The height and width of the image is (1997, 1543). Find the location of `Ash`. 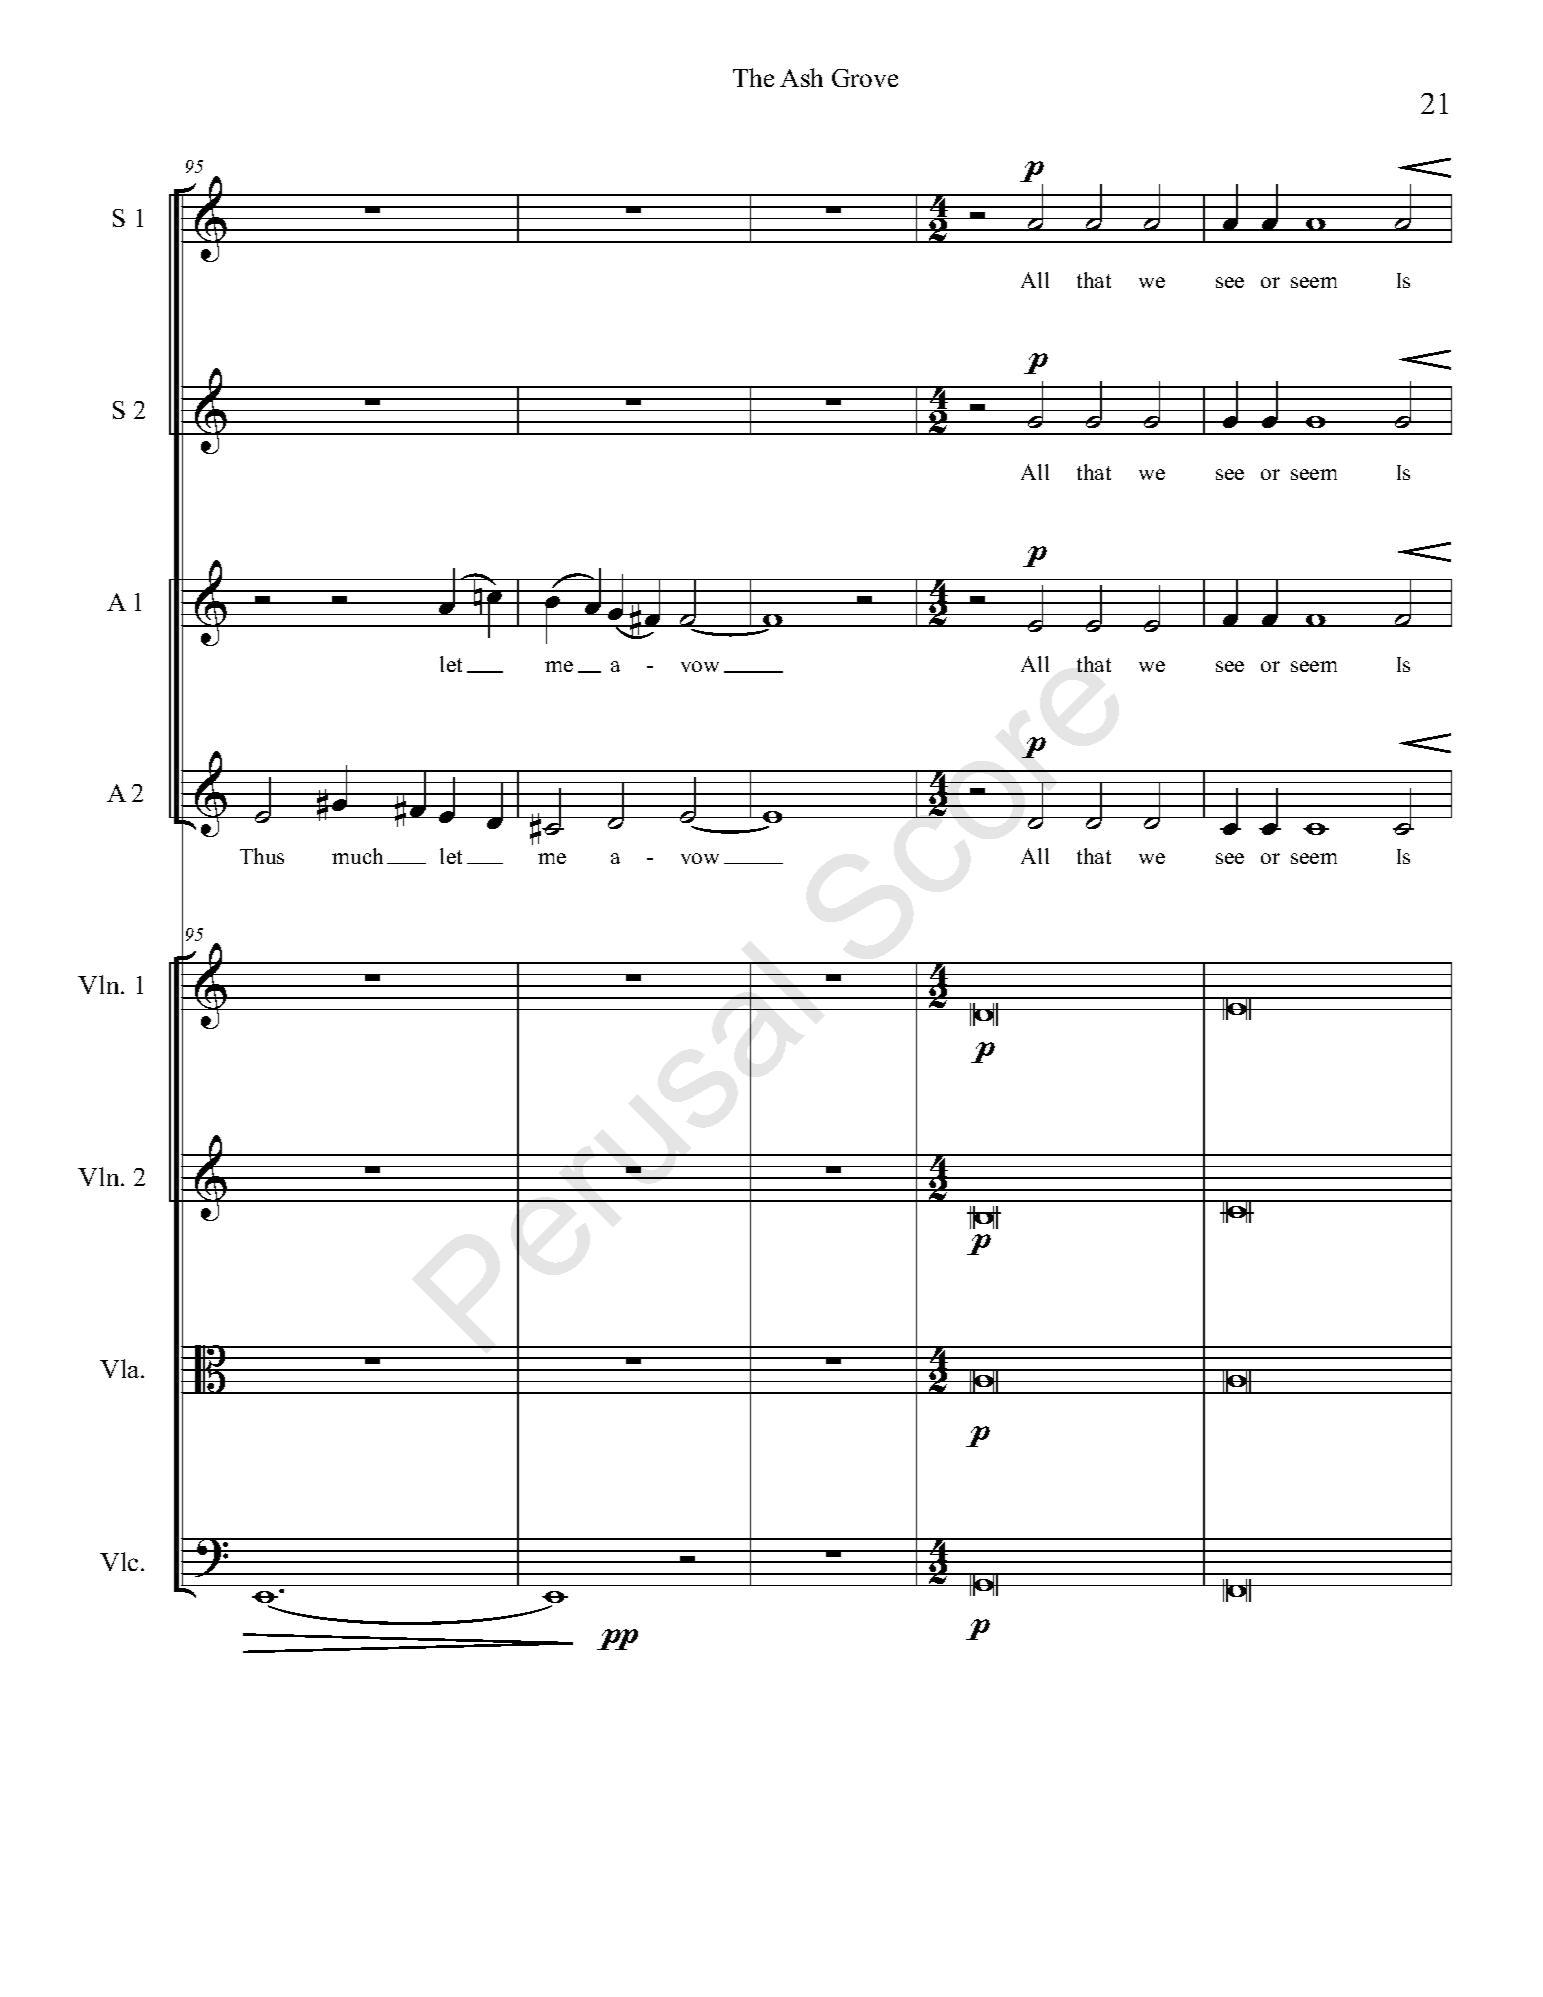

Ash is located at coordinates (801, 77).
